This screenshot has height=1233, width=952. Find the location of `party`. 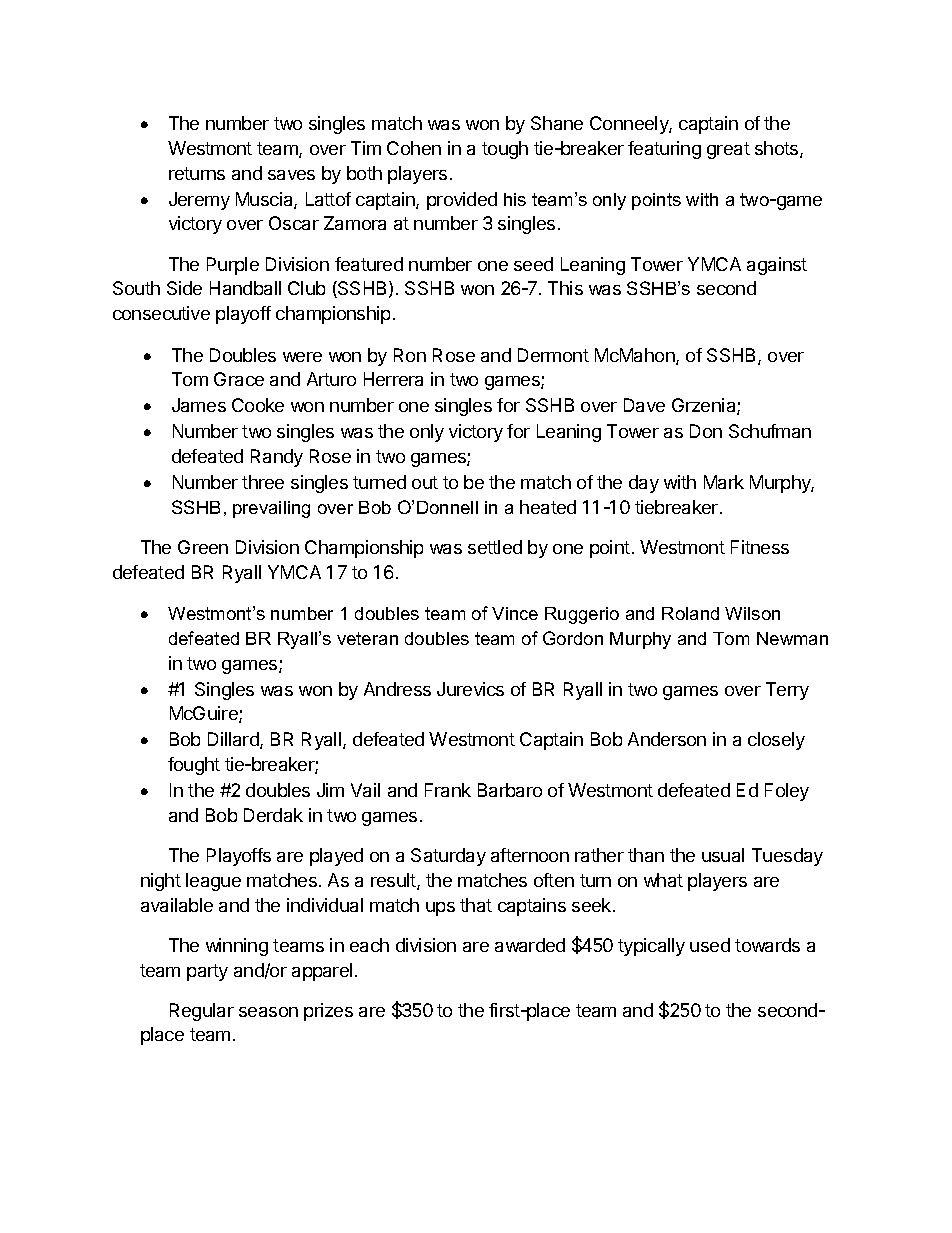

party is located at coordinates (207, 972).
